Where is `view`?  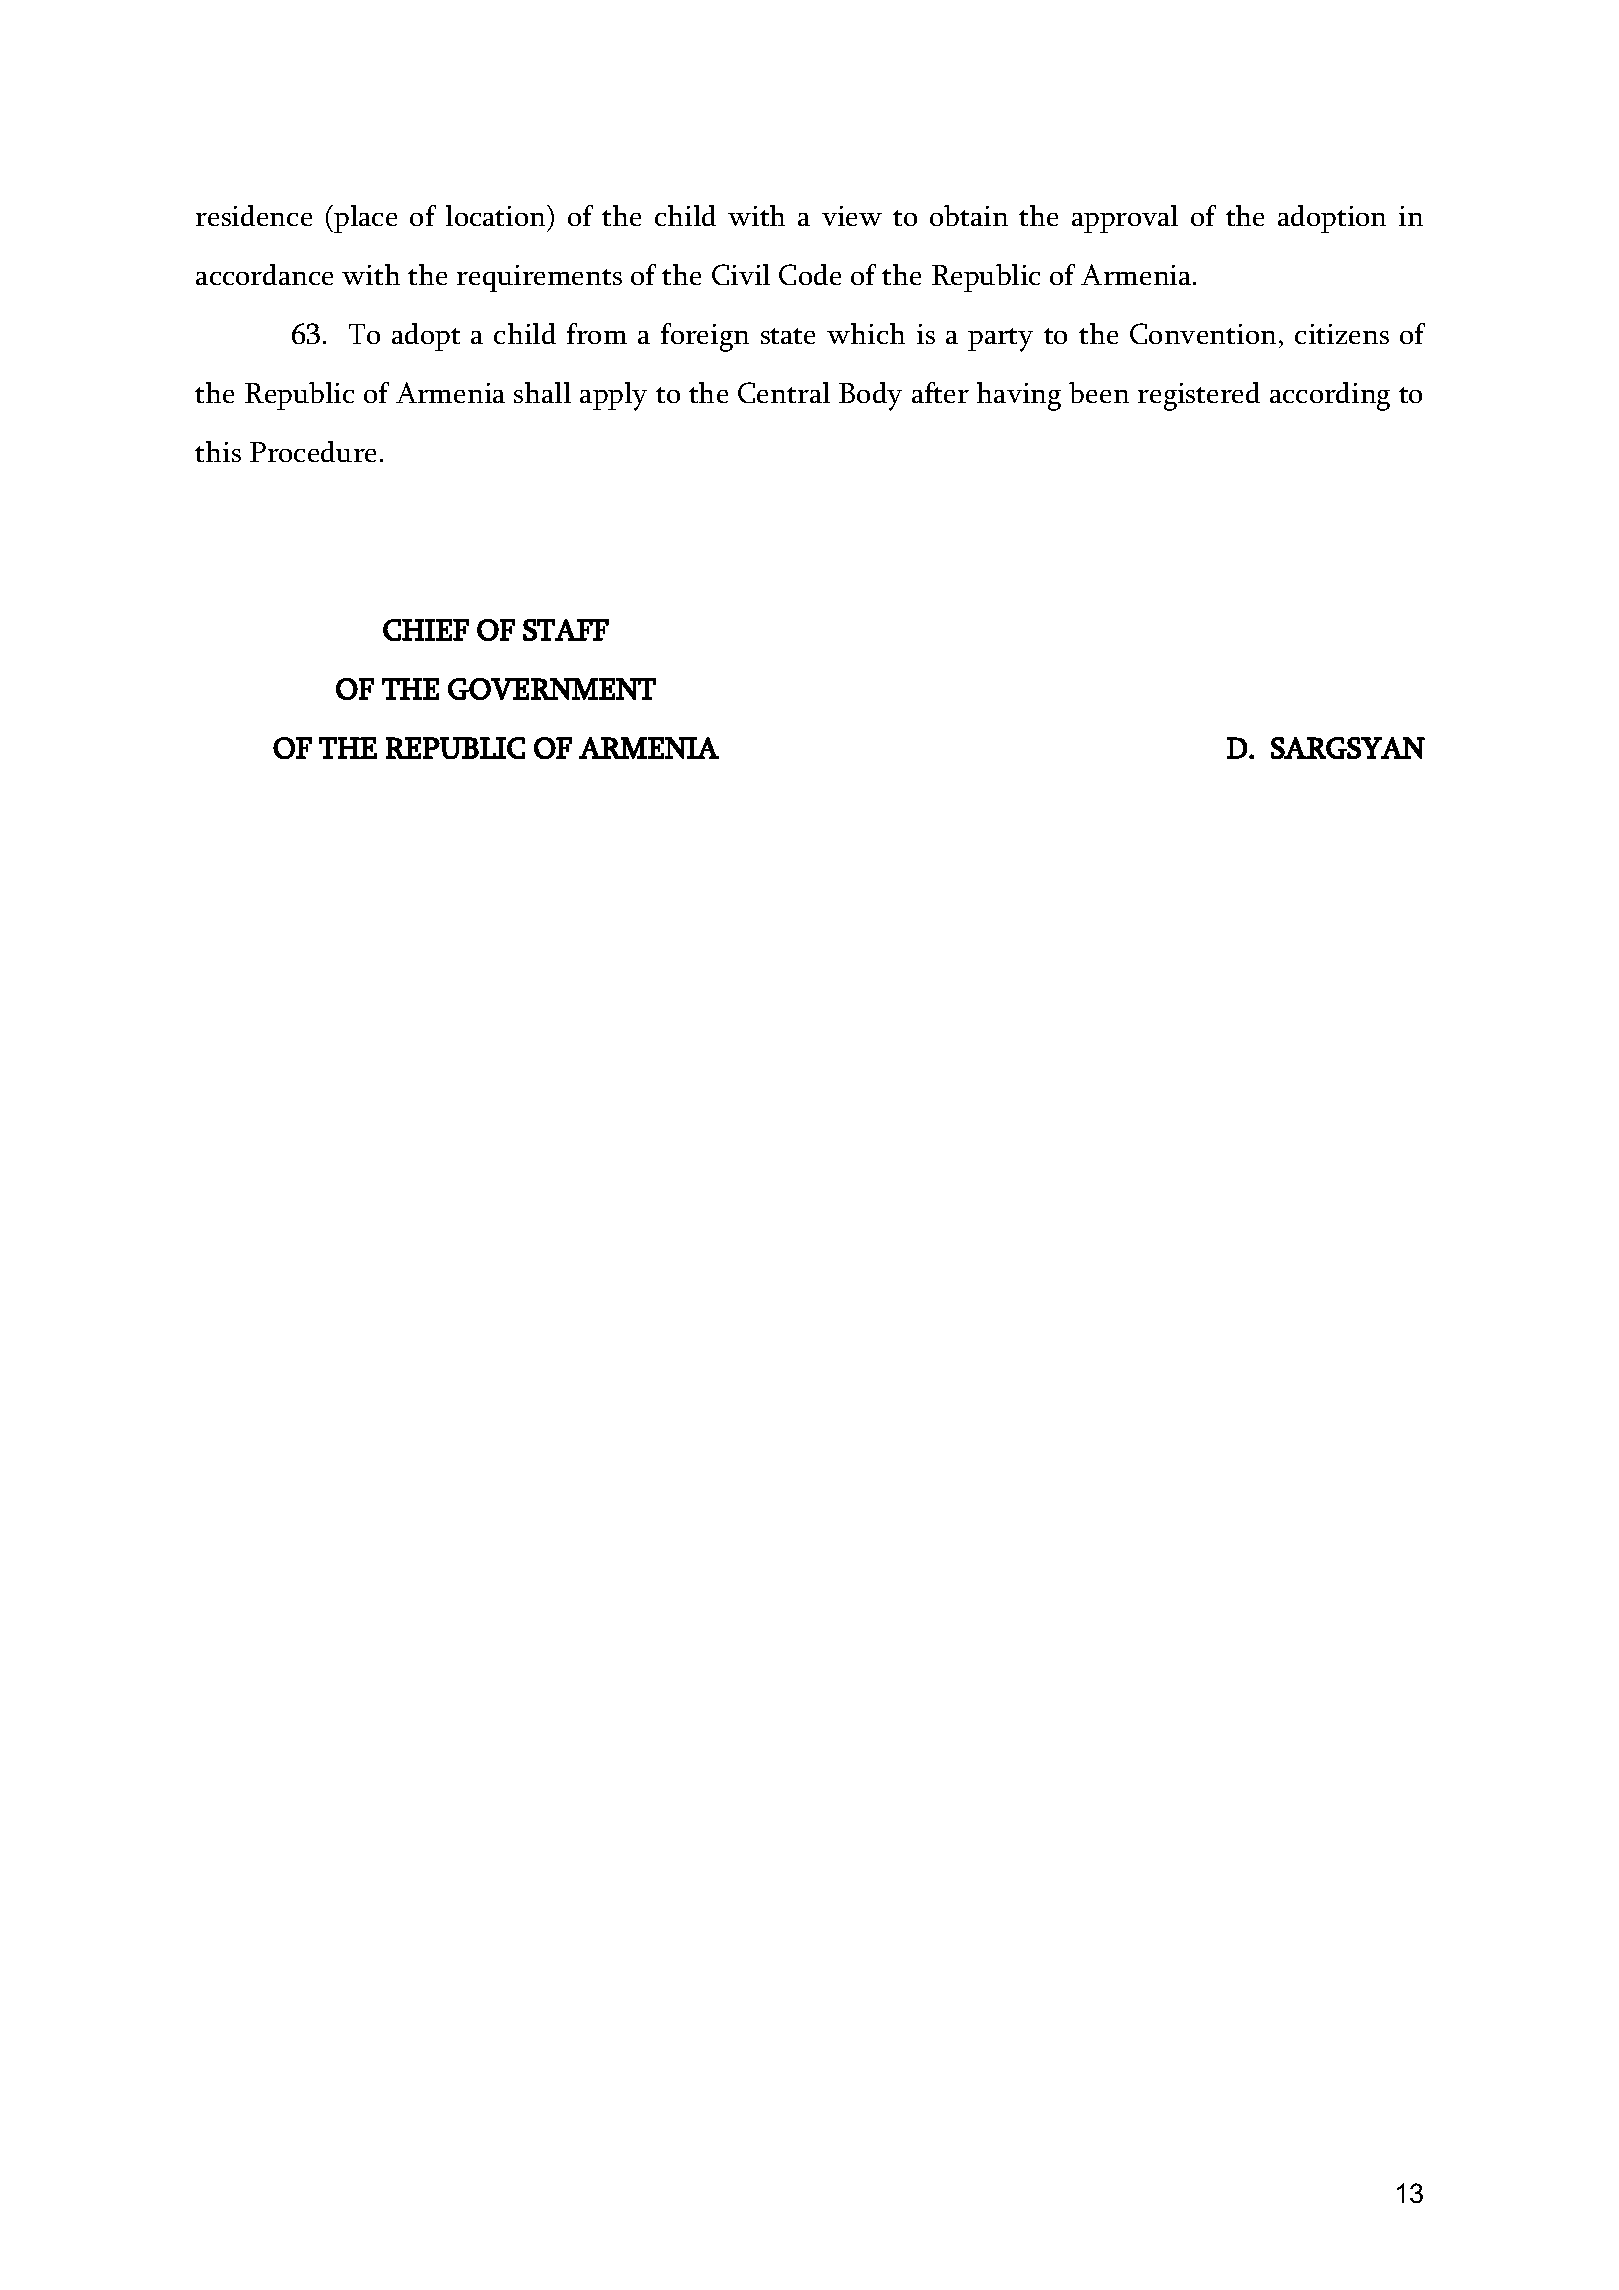
view is located at coordinates (852, 216).
